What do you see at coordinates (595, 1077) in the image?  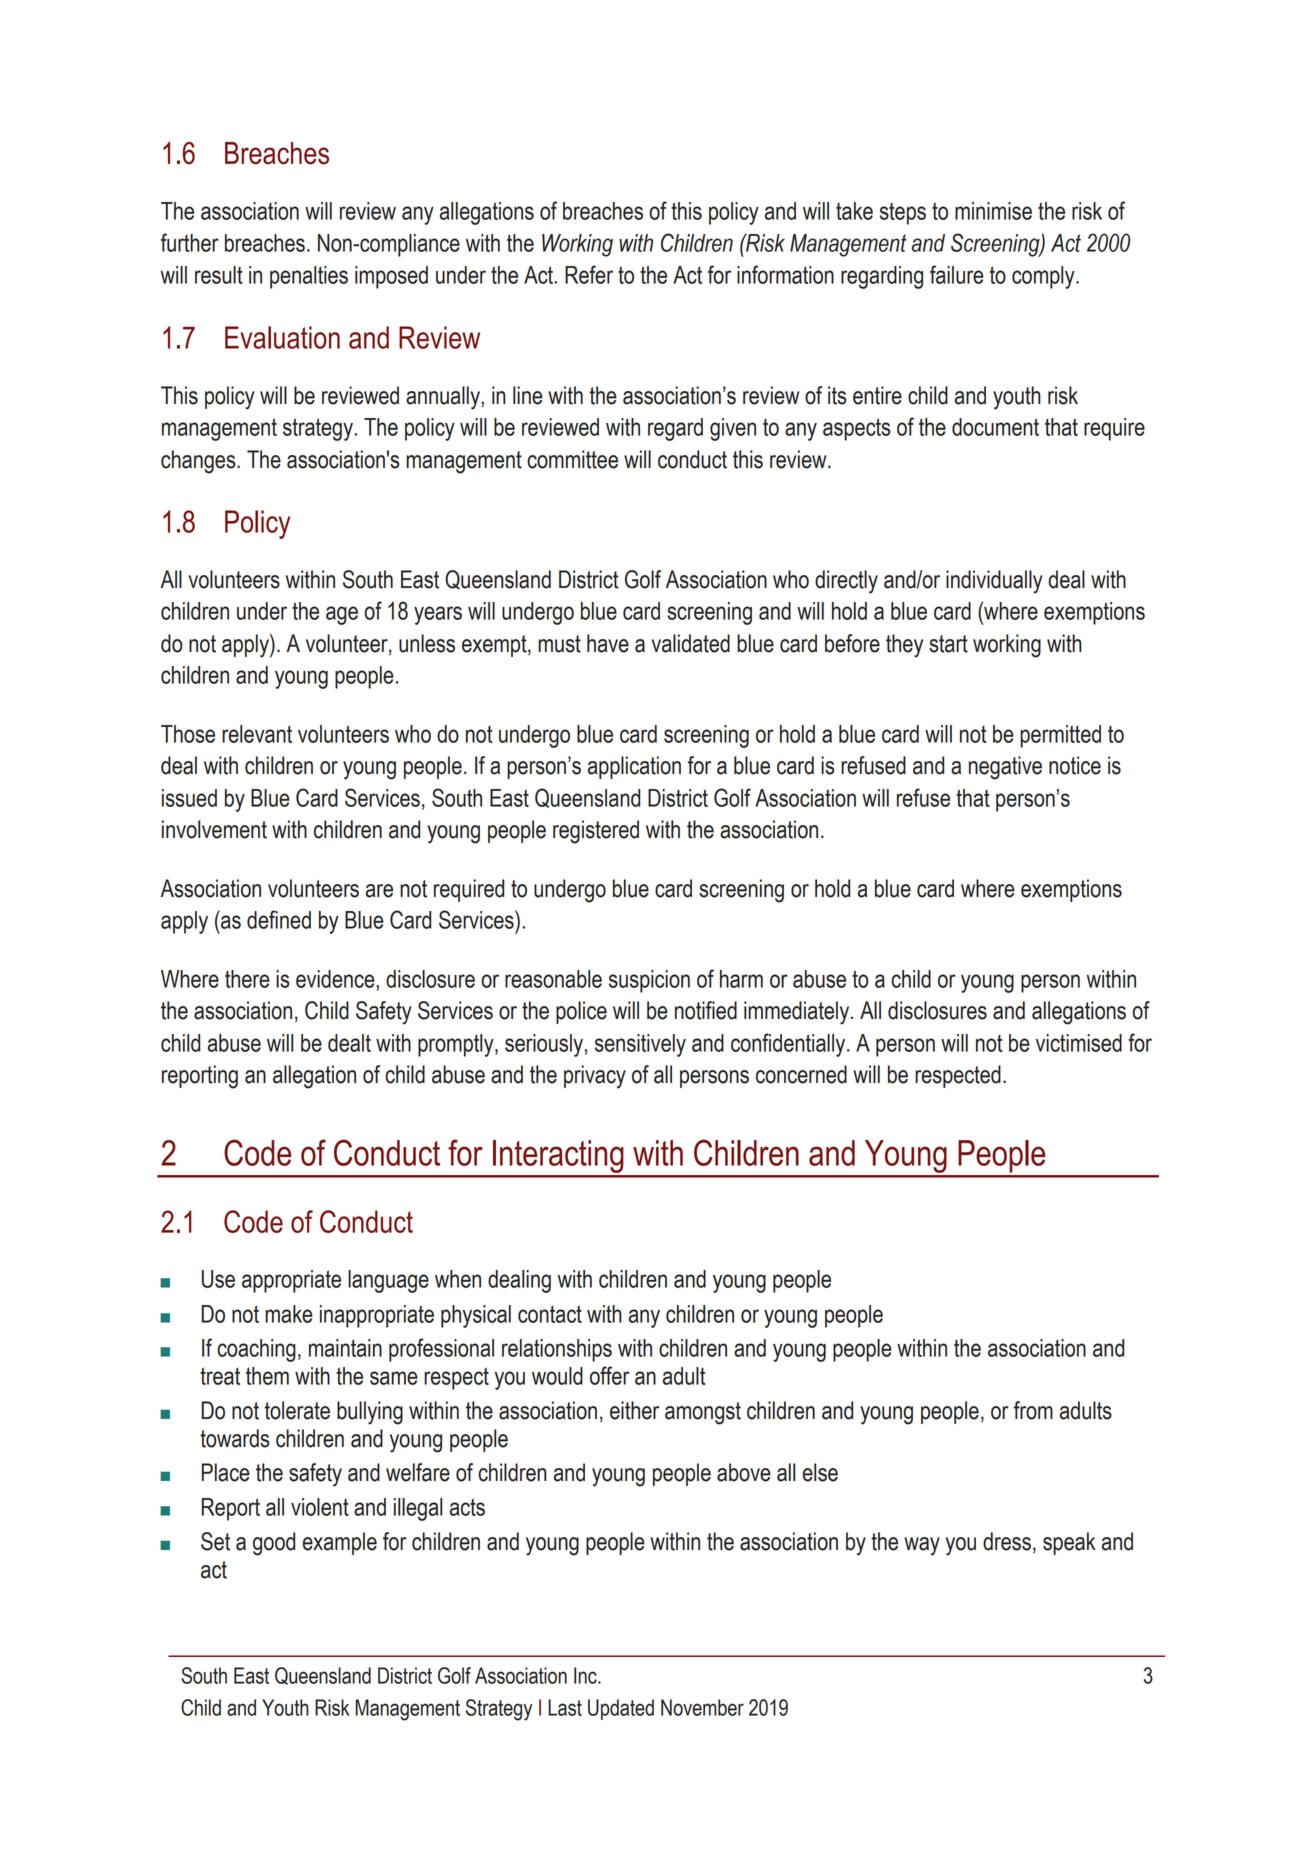 I see `privacy` at bounding box center [595, 1077].
